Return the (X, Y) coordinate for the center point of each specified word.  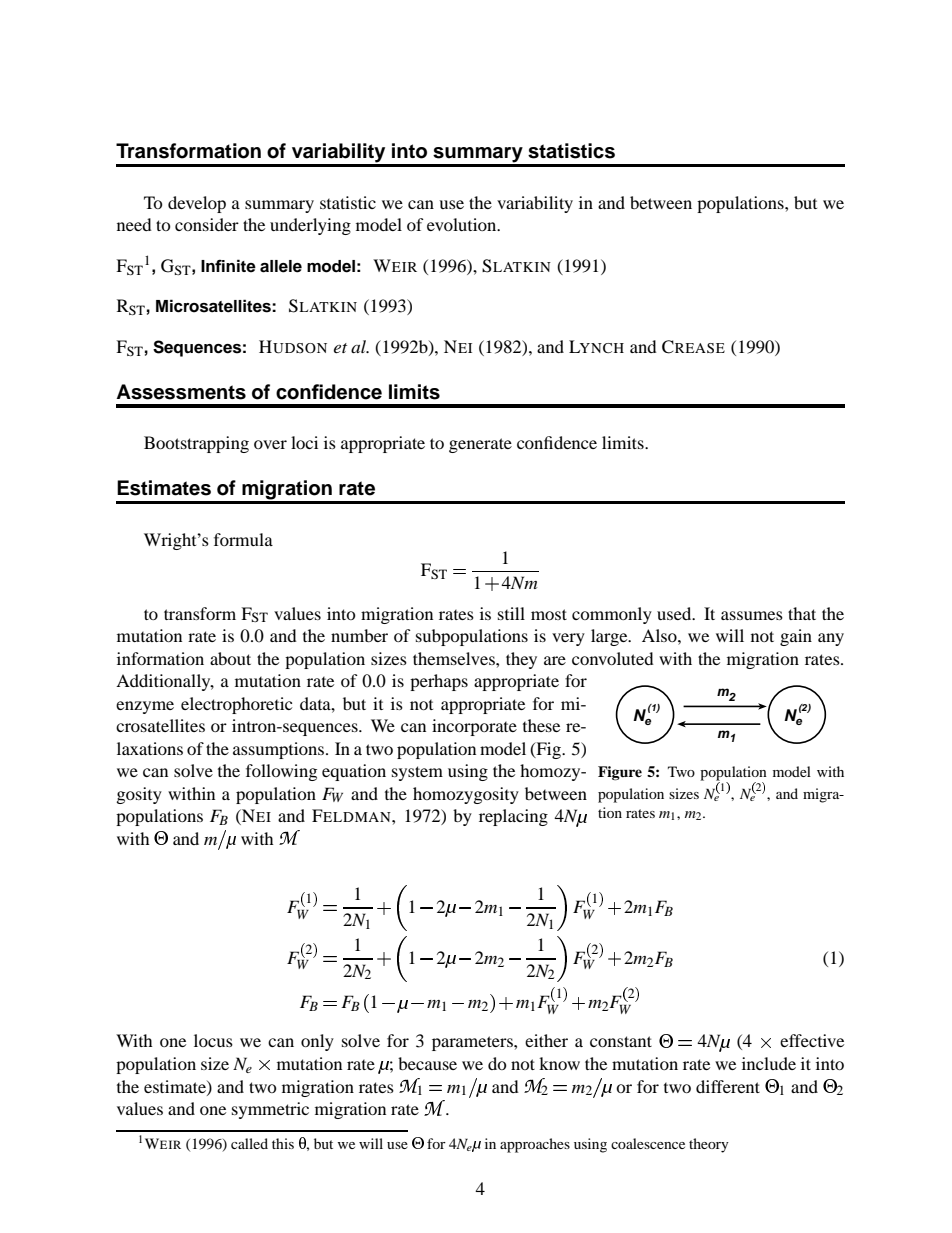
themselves (455, 658)
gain (796, 637)
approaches (535, 1145)
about (230, 658)
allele (281, 266)
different (728, 1086)
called (249, 1143)
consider (207, 224)
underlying (310, 226)
